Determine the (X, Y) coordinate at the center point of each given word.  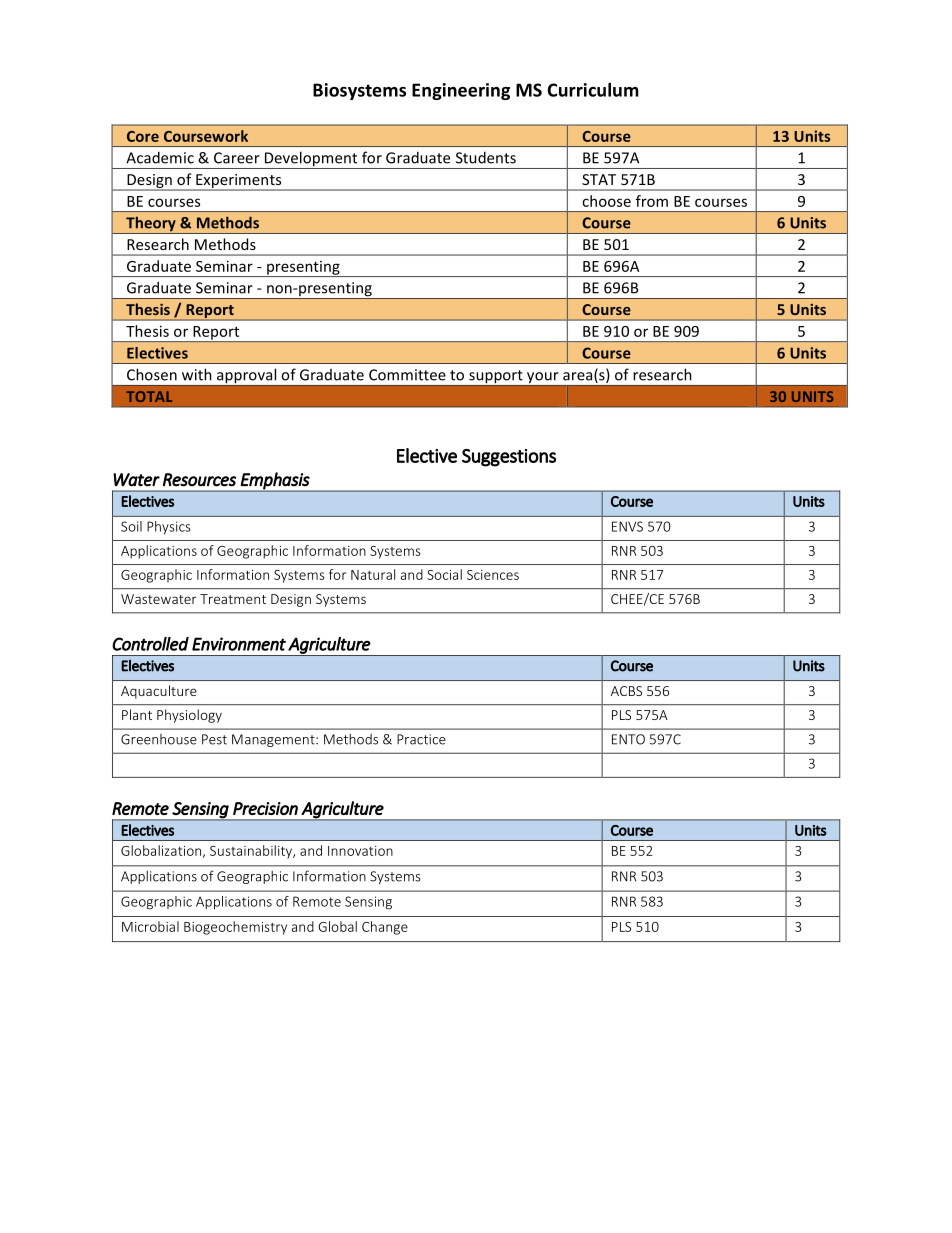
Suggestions (509, 458)
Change (385, 928)
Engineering (461, 91)
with (197, 374)
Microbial (150, 926)
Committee (407, 375)
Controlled (150, 644)
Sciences (493, 575)
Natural (373, 574)
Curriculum (593, 90)
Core (143, 136)
